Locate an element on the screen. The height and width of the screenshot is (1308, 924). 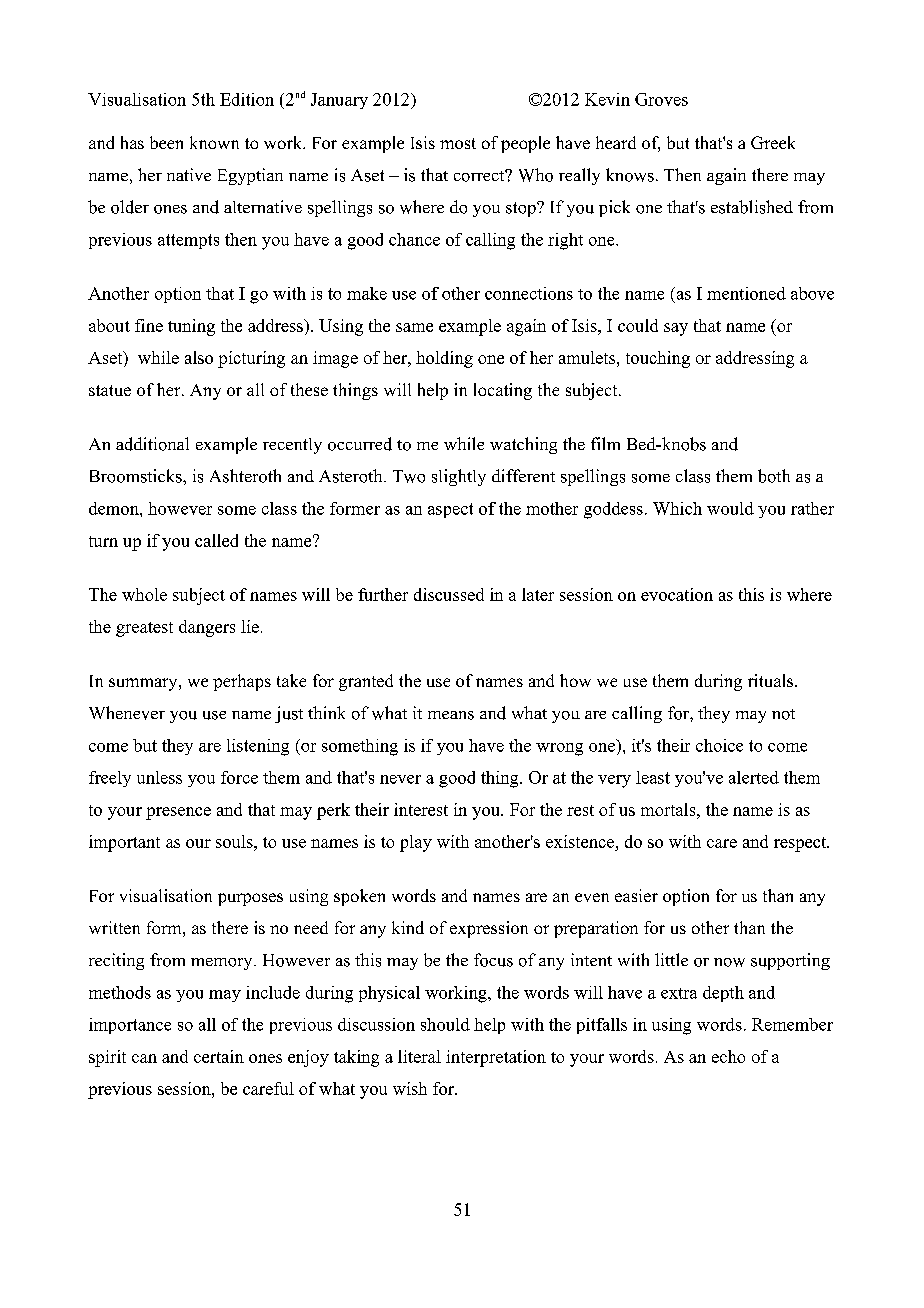
slightly is located at coordinates (459, 477).
